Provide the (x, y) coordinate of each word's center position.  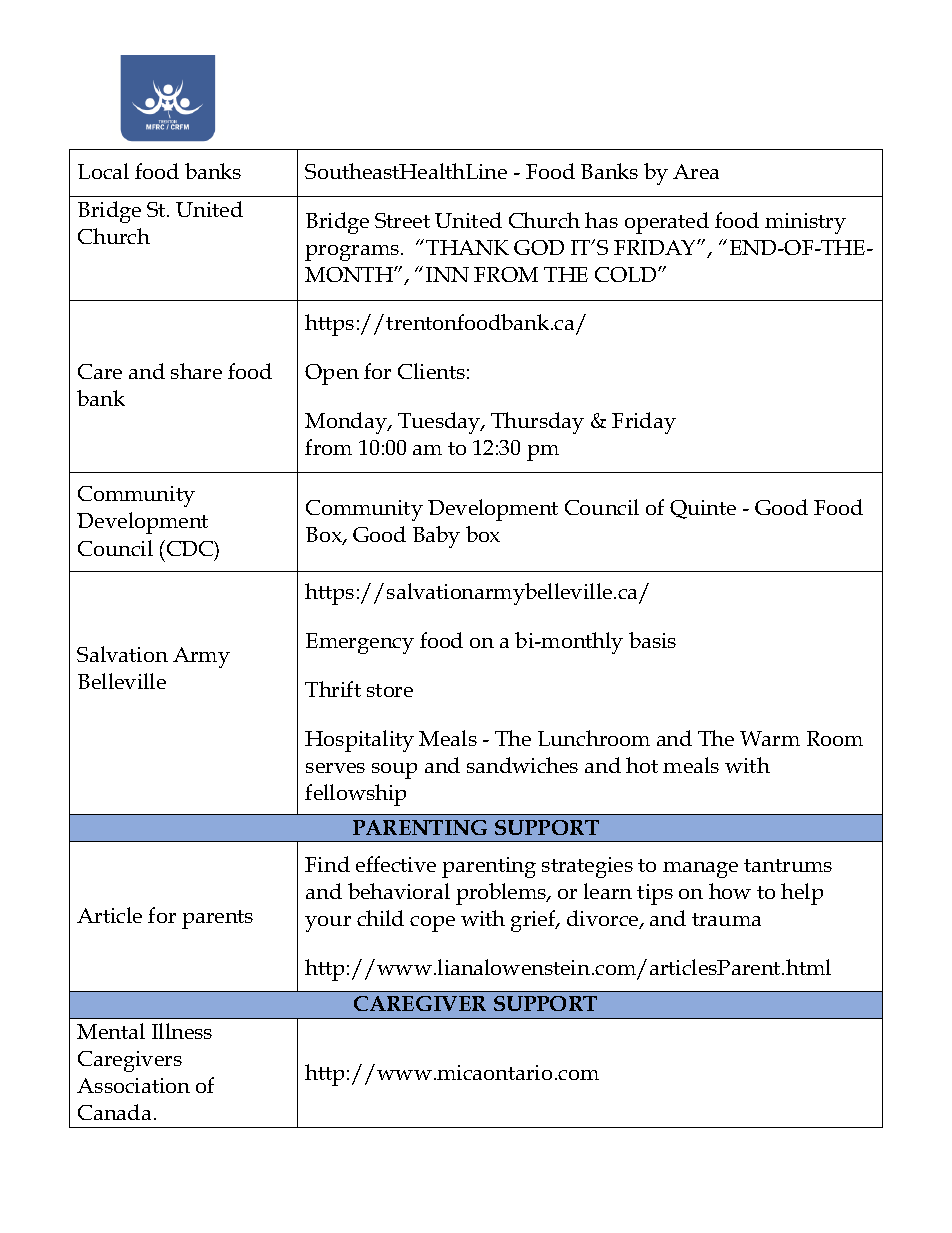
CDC (191, 550)
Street (402, 220)
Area (696, 171)
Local (103, 171)
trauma (726, 919)
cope (432, 924)
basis (652, 640)
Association (133, 1085)
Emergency (360, 643)
